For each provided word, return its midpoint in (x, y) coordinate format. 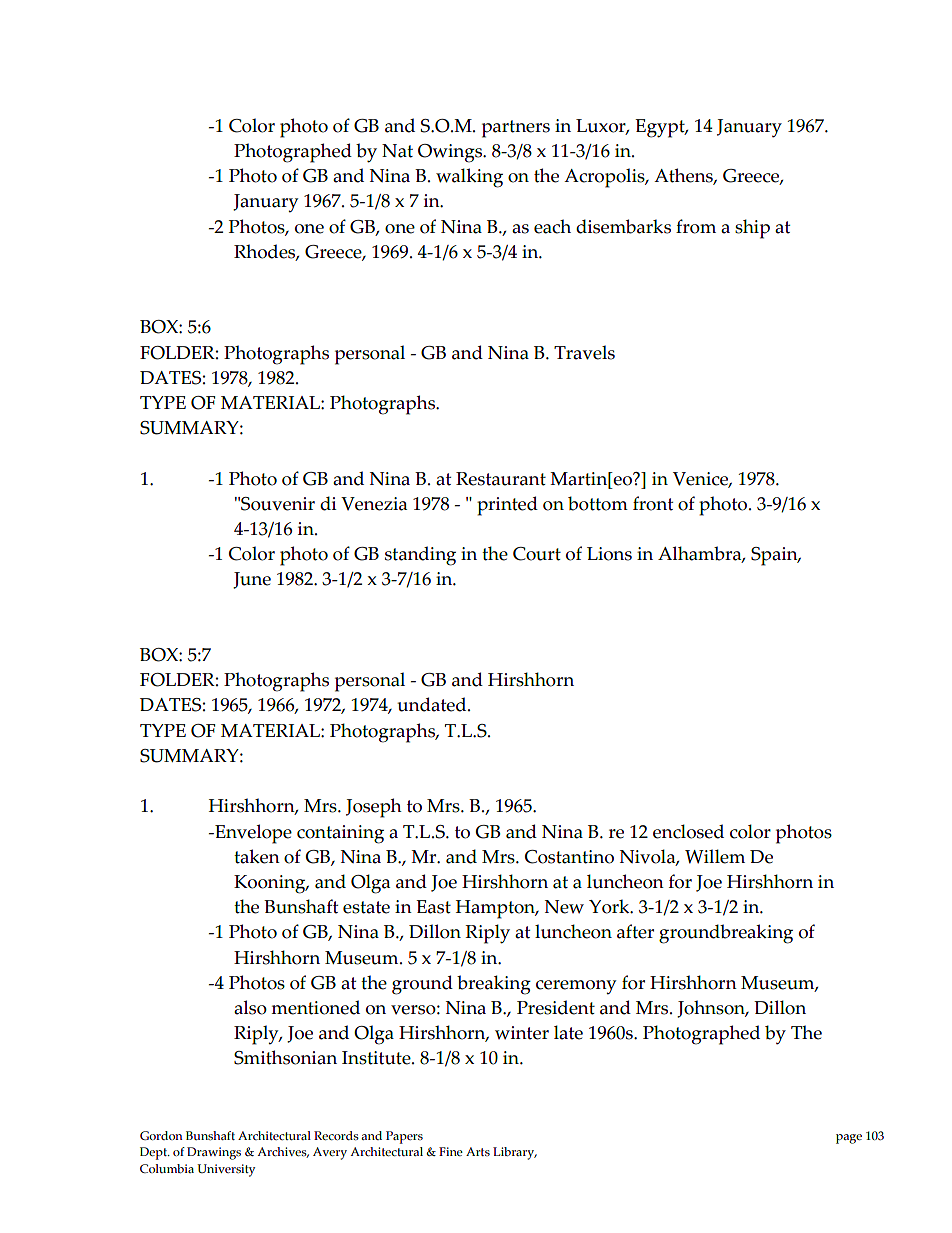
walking (469, 178)
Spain (775, 556)
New (564, 907)
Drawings (214, 1153)
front (653, 503)
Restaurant (501, 479)
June (252, 580)
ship (752, 229)
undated (433, 704)
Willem (715, 856)
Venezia (374, 504)
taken (257, 856)
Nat (397, 151)
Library (515, 1153)
